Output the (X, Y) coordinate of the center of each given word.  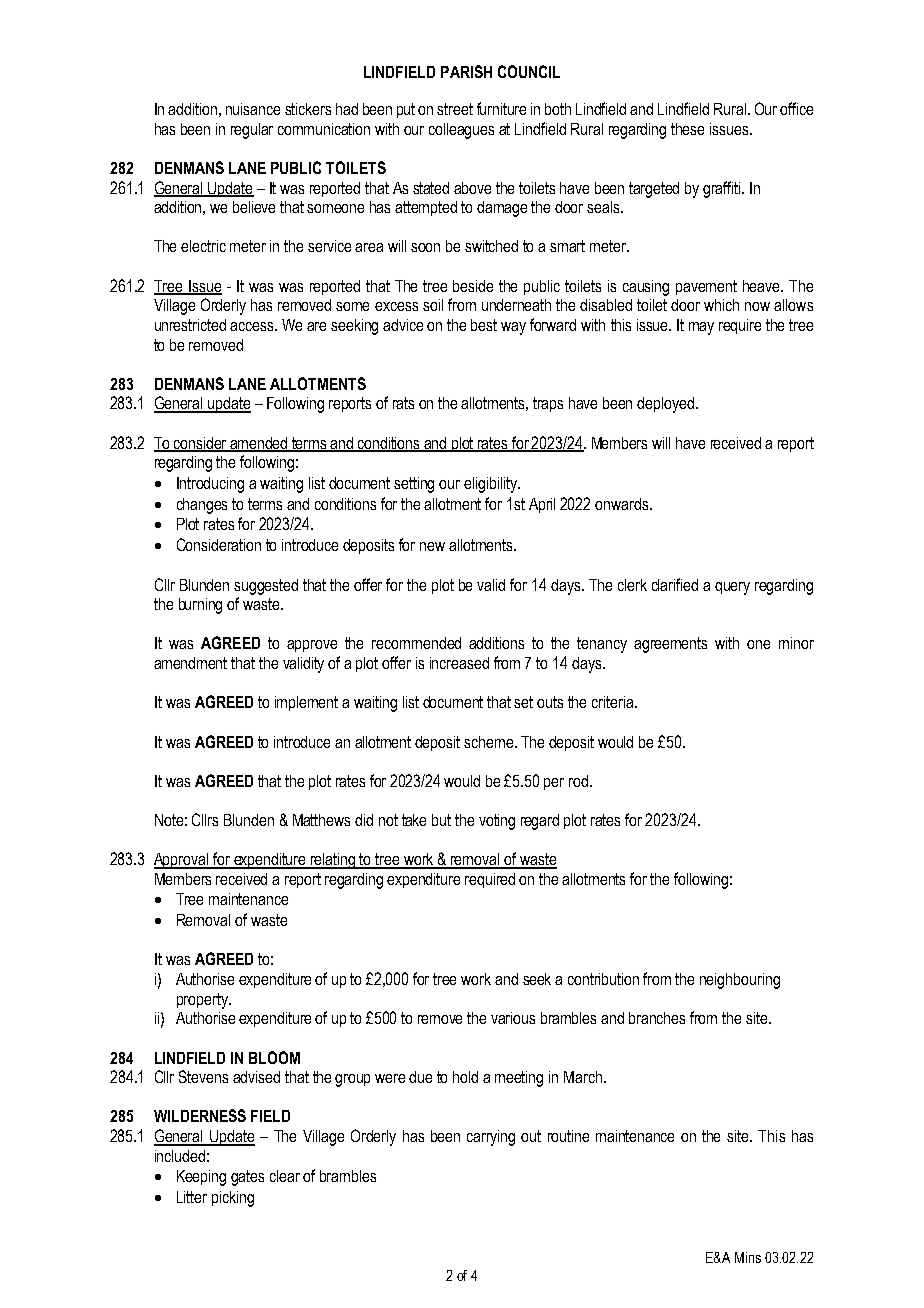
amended (259, 444)
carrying (491, 1138)
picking (233, 1199)
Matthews (321, 820)
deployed (665, 405)
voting (497, 822)
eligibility (491, 485)
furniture (501, 108)
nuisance (253, 109)
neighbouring (740, 981)
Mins (748, 1257)
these (687, 129)
